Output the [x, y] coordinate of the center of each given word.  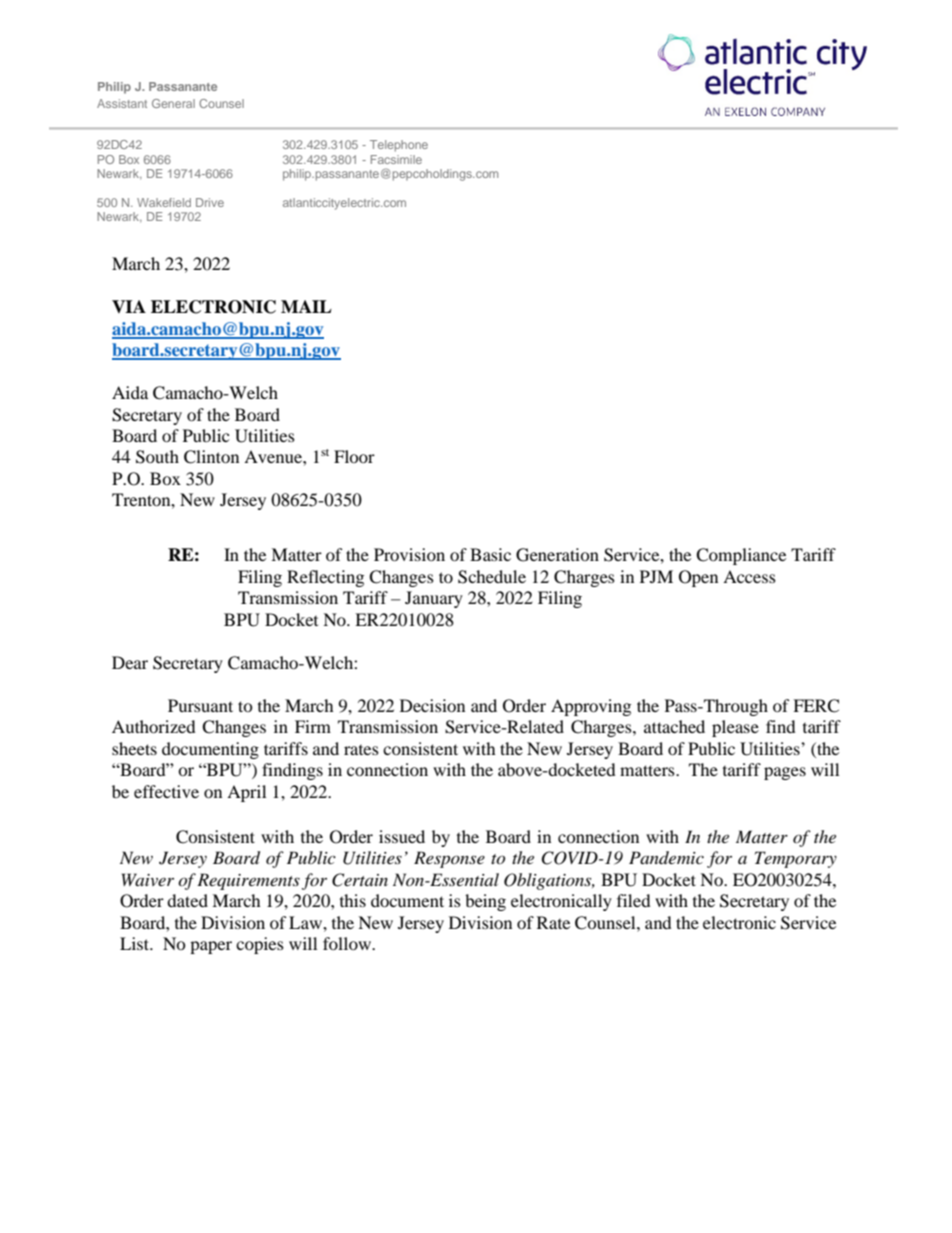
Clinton [211, 457]
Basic [490, 554]
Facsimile [396, 159]
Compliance [741, 556]
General [173, 103]
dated [187, 900]
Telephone [399, 146]
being [485, 902]
